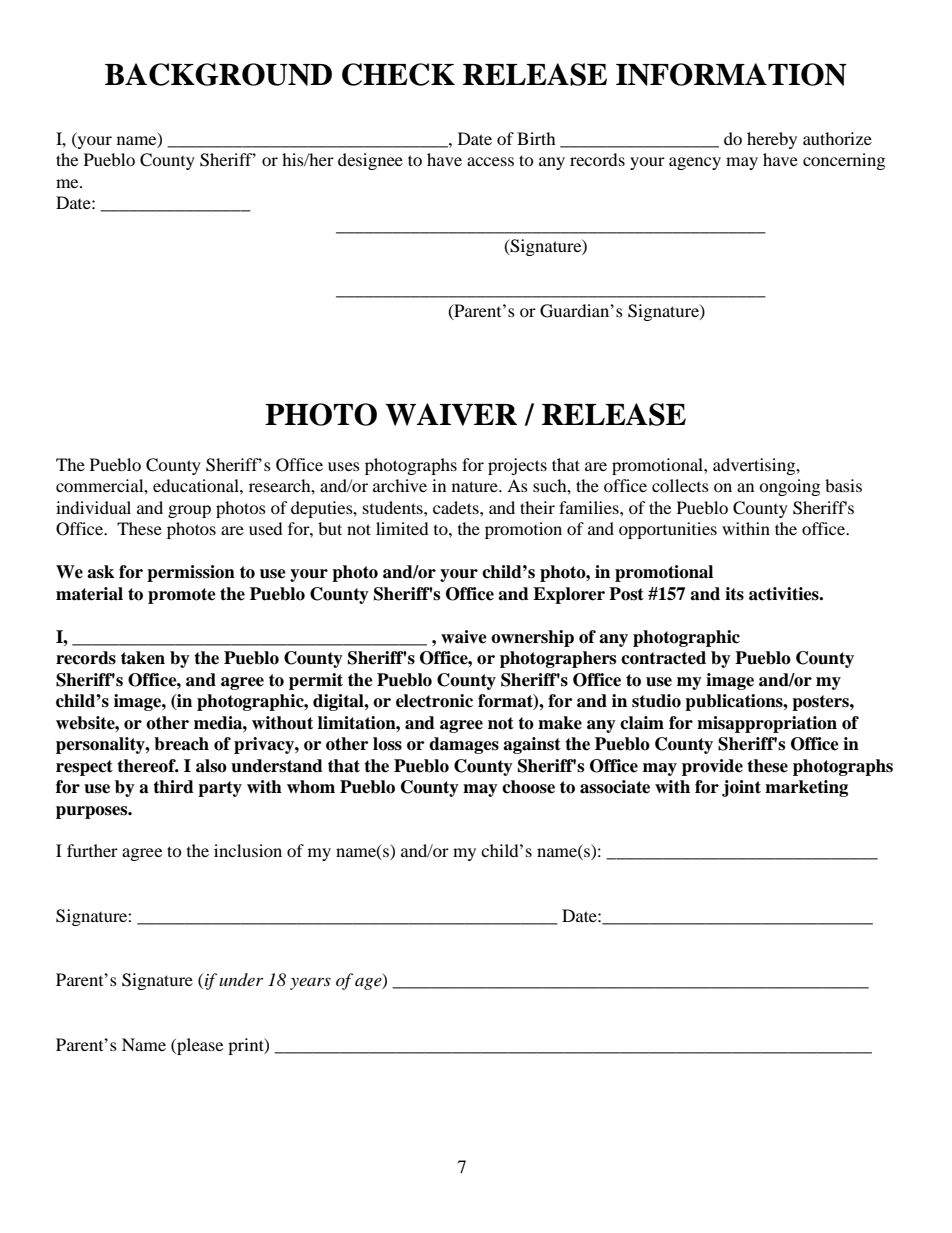  What do you see at coordinates (772, 140) in the page?
I see `hereby` at bounding box center [772, 140].
